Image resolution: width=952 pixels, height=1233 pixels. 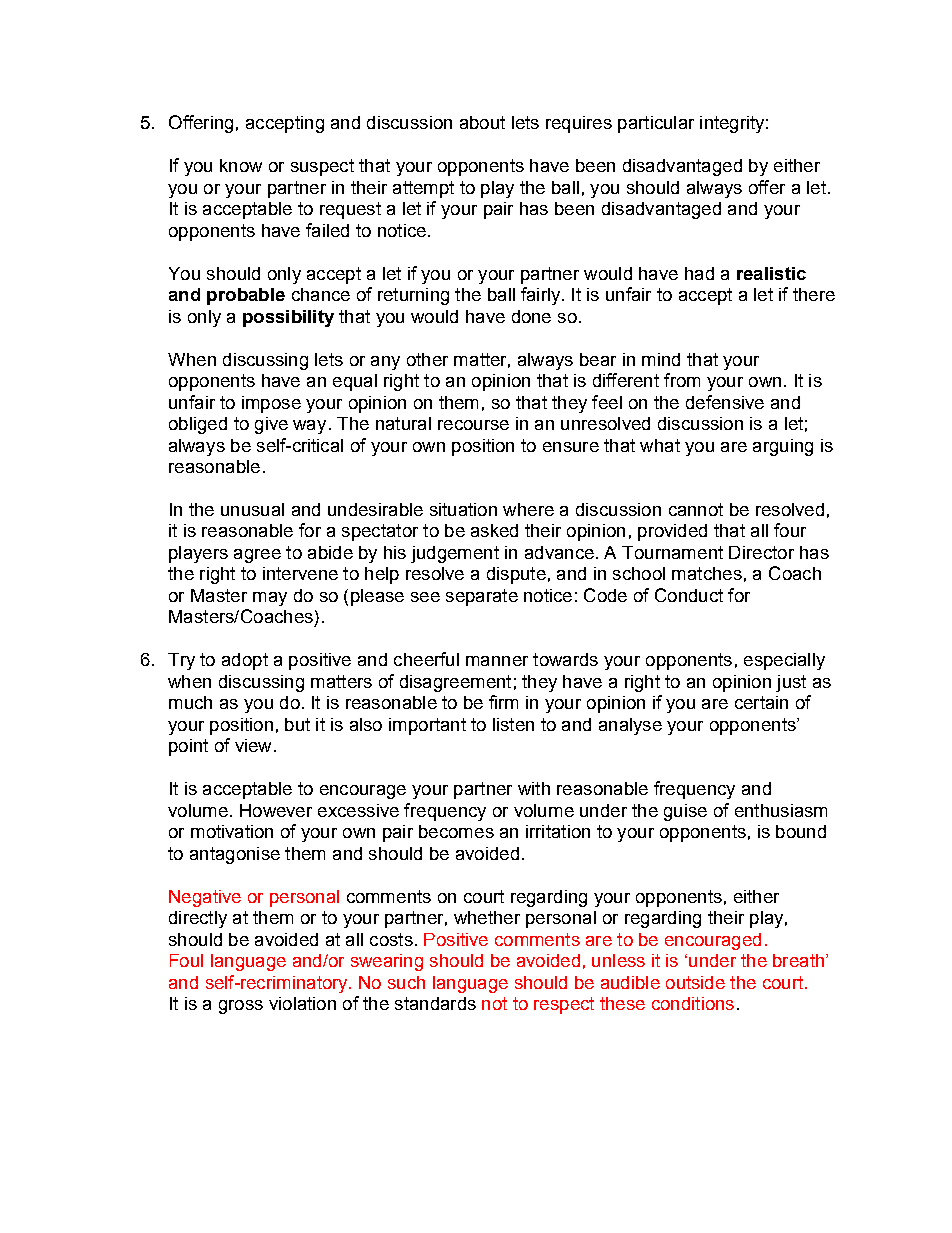 I want to click on particular, so click(x=656, y=124).
